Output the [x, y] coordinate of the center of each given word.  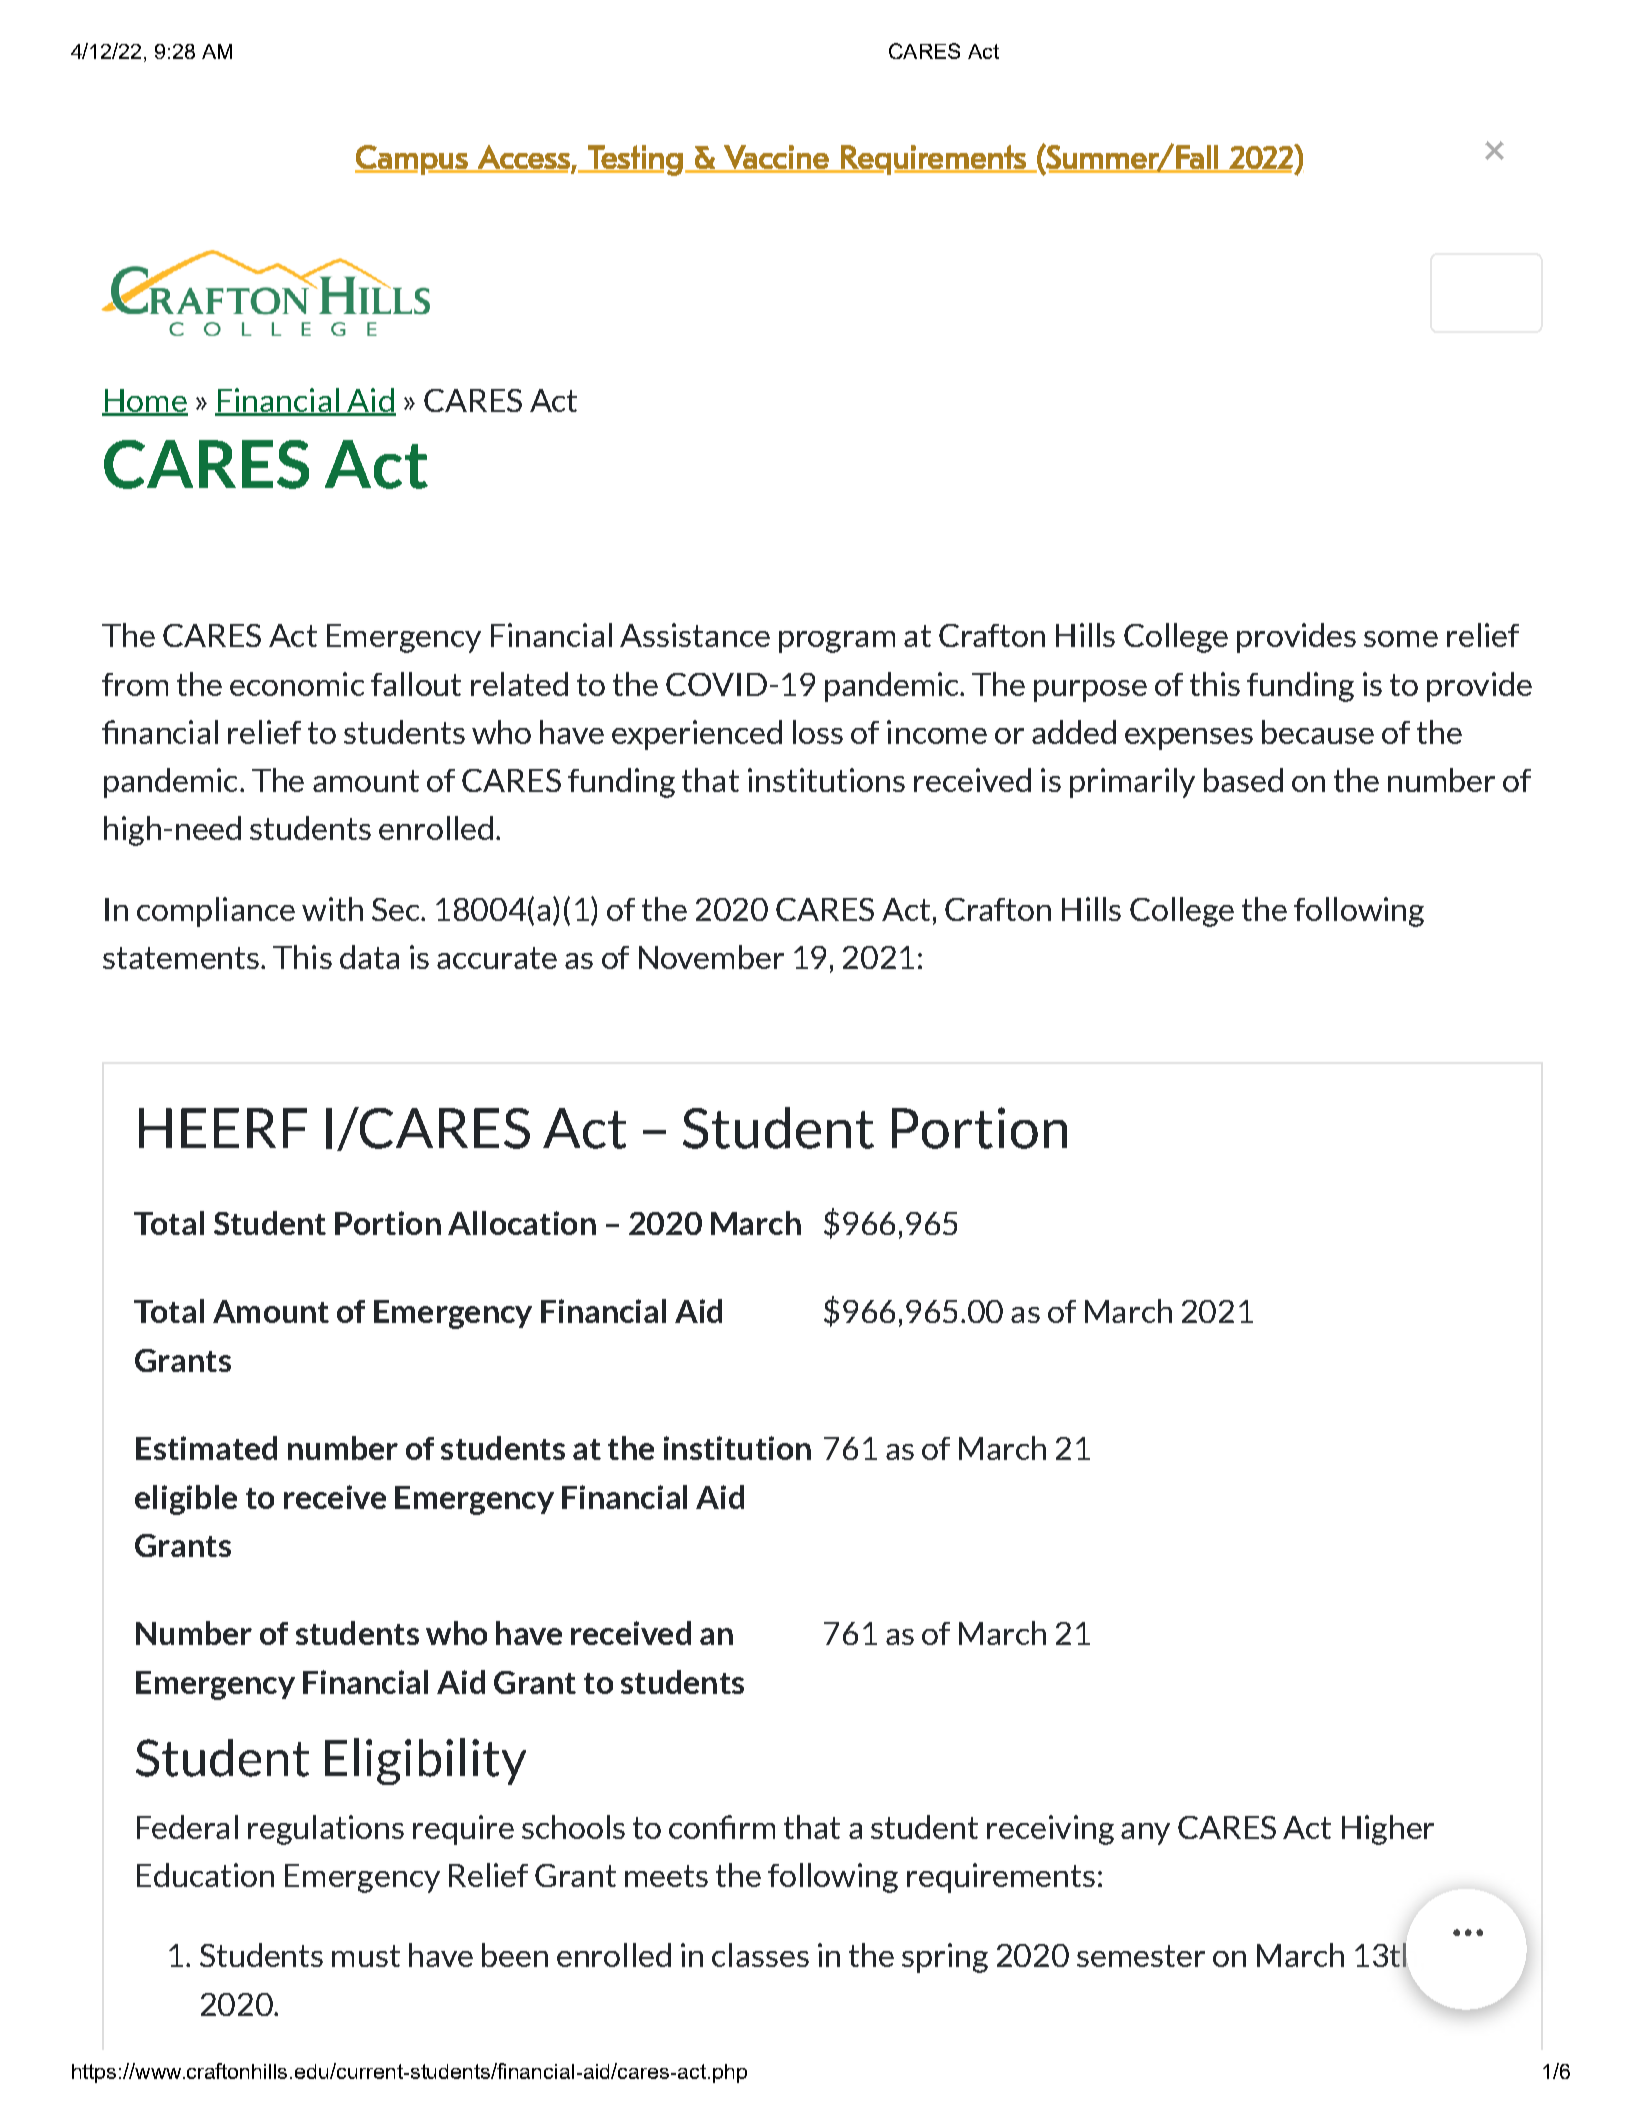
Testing [634, 160]
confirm [722, 1827]
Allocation [522, 1223]
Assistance [695, 635]
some [1401, 639]
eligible [186, 1500]
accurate [497, 958]
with [332, 909]
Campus [412, 160]
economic [297, 684]
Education [205, 1875]
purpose [1090, 691]
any [1145, 1834]
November [711, 957]
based [1243, 780]
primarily [1132, 783]
